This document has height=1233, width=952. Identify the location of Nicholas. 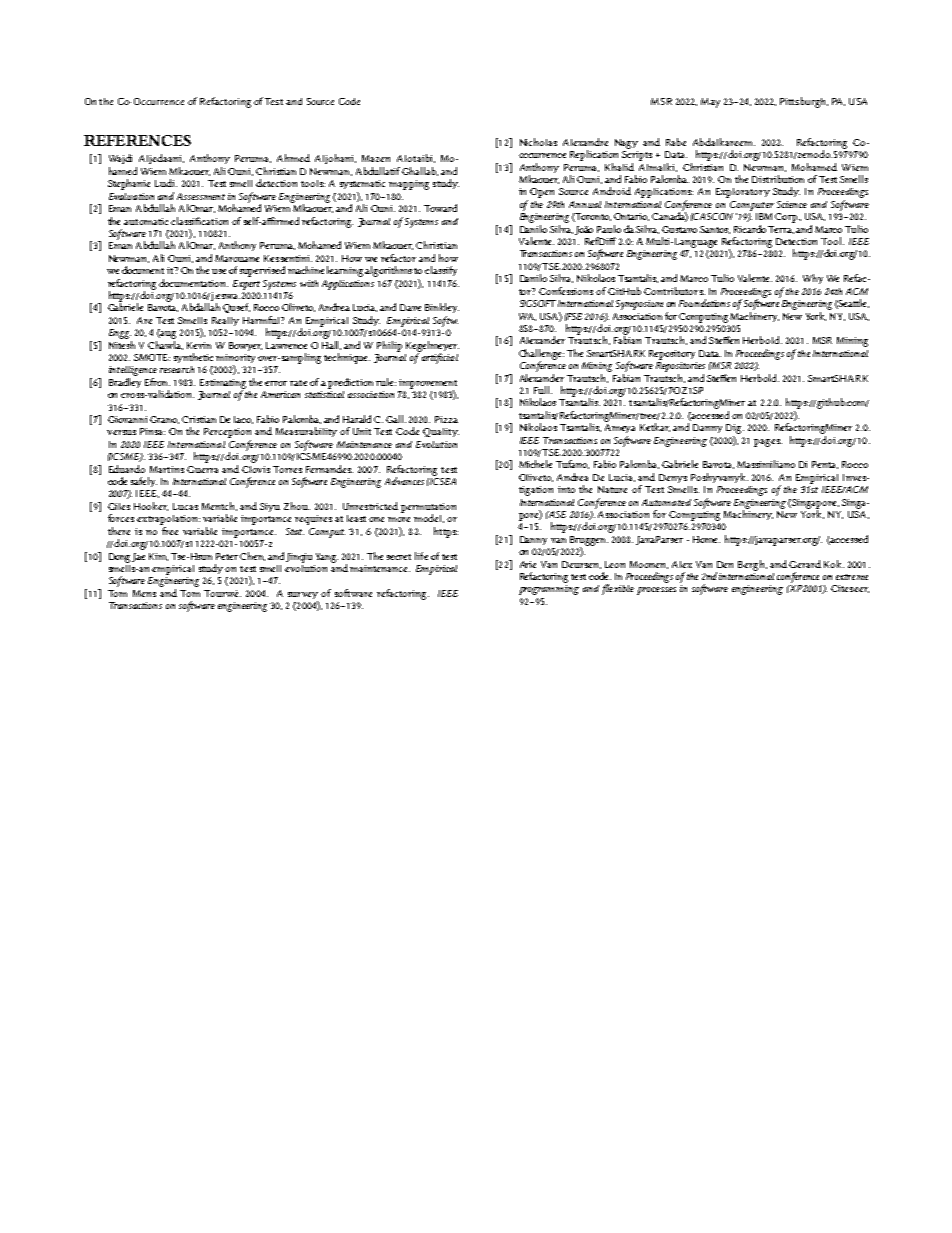
(538, 142).
